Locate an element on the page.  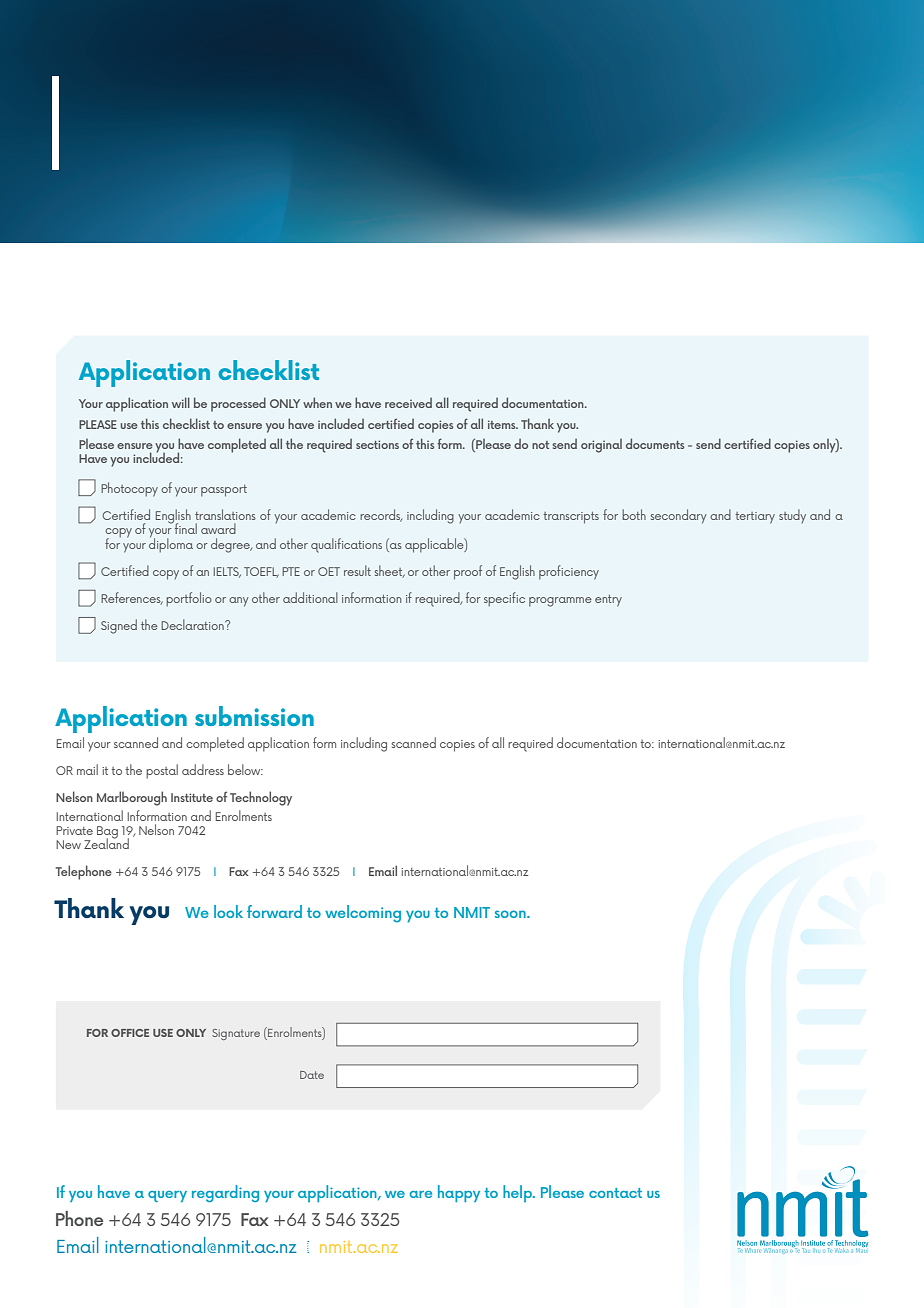
documents is located at coordinates (655, 443).
